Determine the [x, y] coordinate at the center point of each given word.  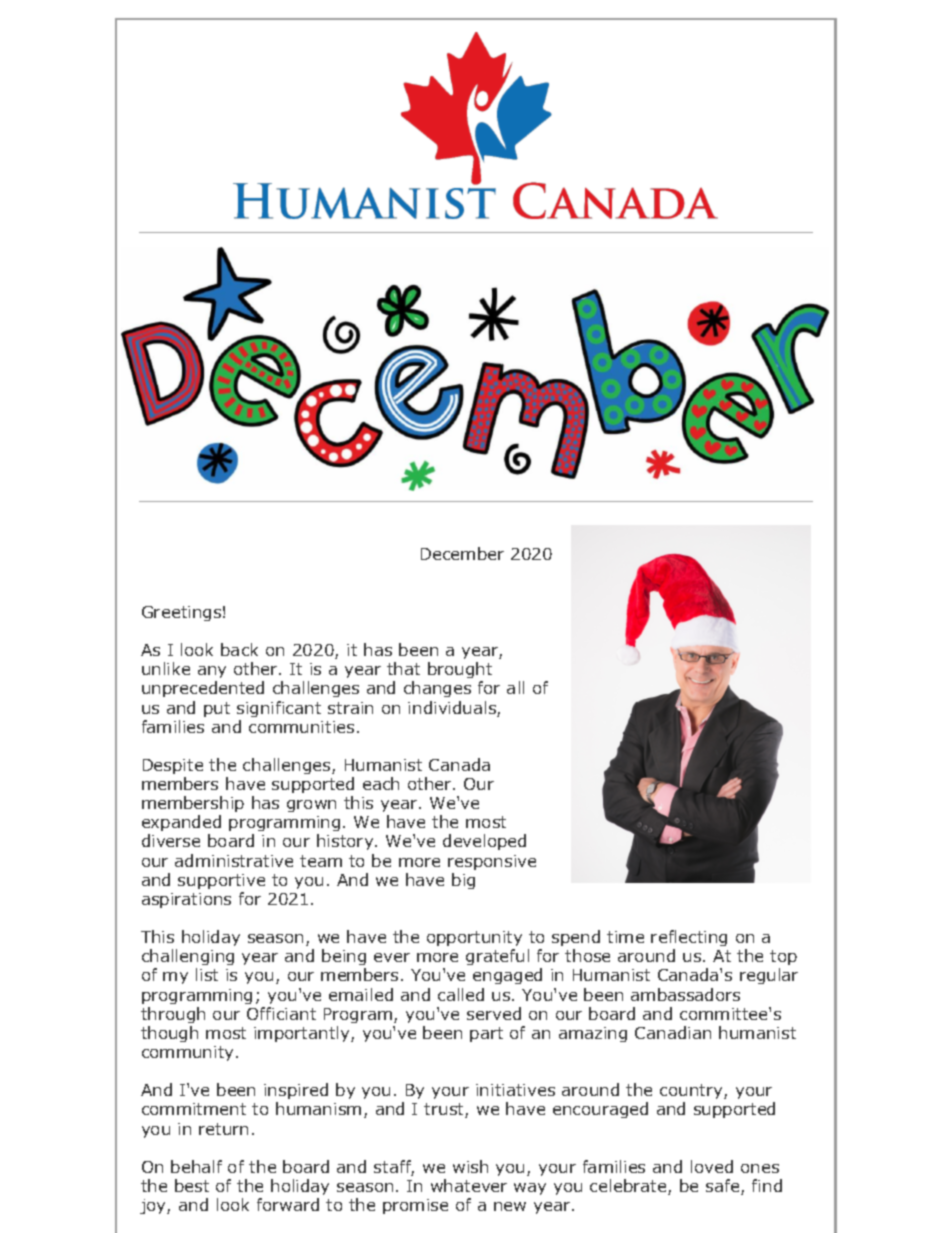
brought [460, 672]
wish [470, 1166]
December [462, 553]
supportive [221, 881]
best [192, 1185]
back [239, 649]
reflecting [689, 940]
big [463, 881]
